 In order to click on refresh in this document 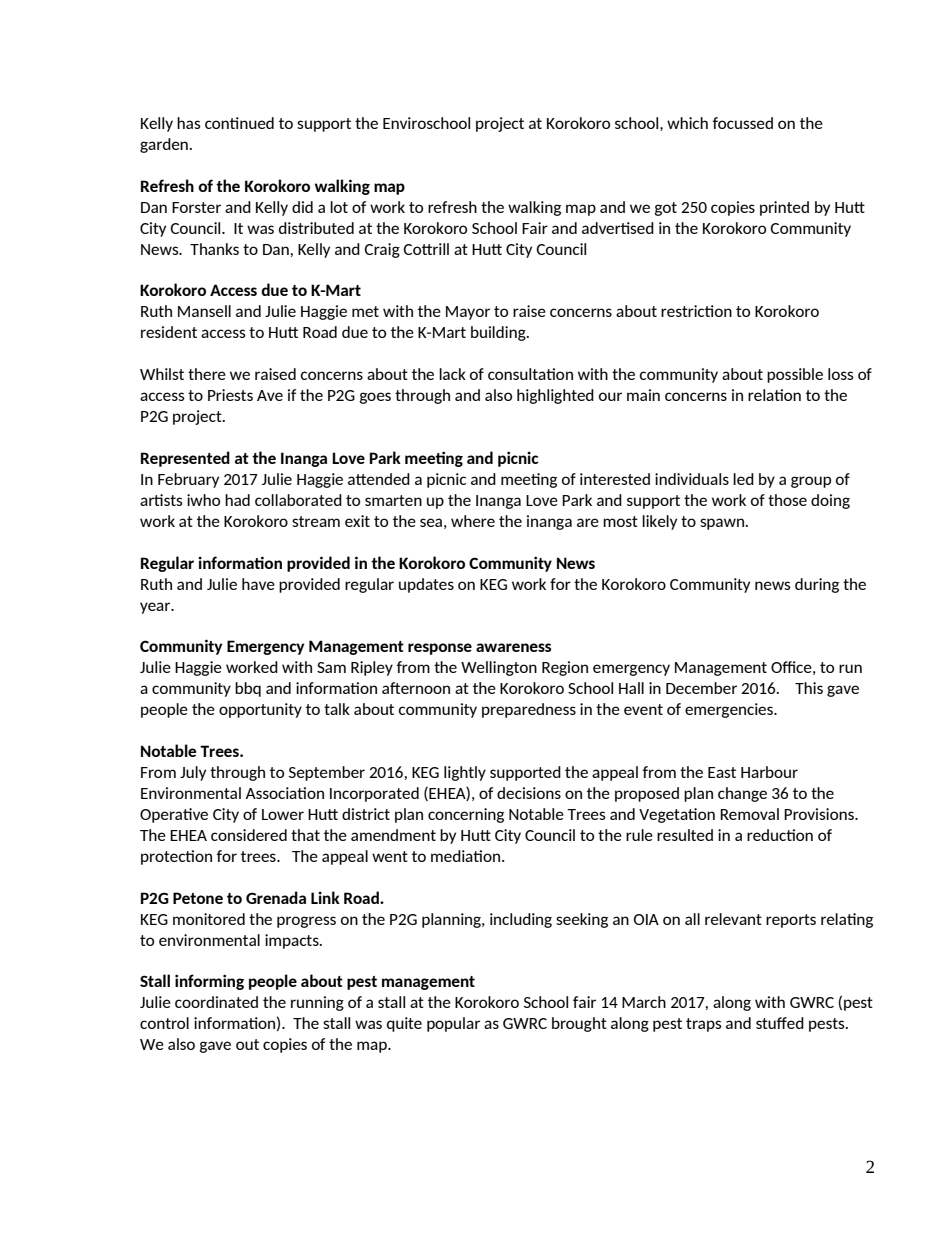, I will do `click(452, 207)`.
